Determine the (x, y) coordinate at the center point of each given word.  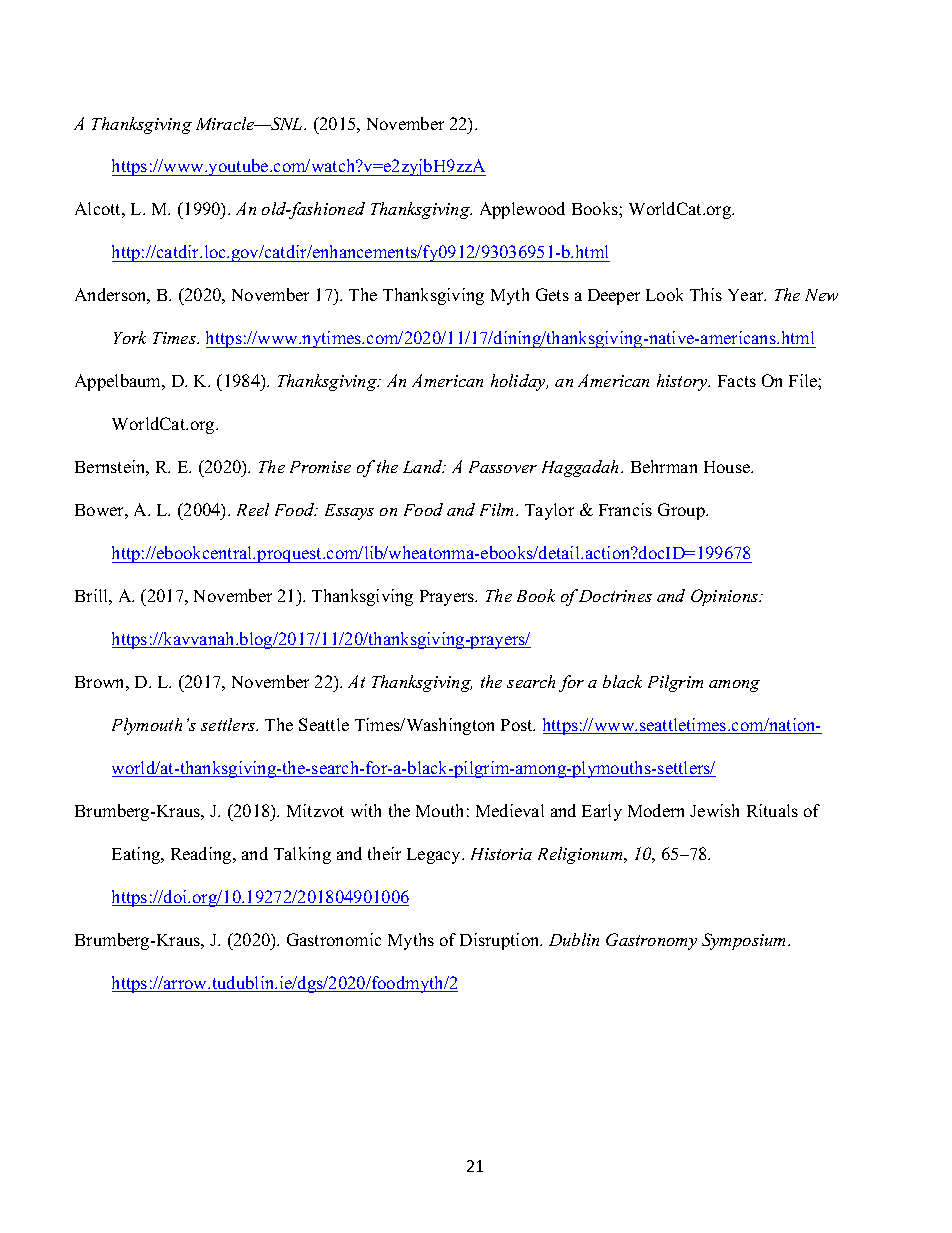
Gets (552, 294)
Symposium (745, 941)
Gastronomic (334, 939)
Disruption (501, 941)
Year (747, 295)
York (130, 337)
